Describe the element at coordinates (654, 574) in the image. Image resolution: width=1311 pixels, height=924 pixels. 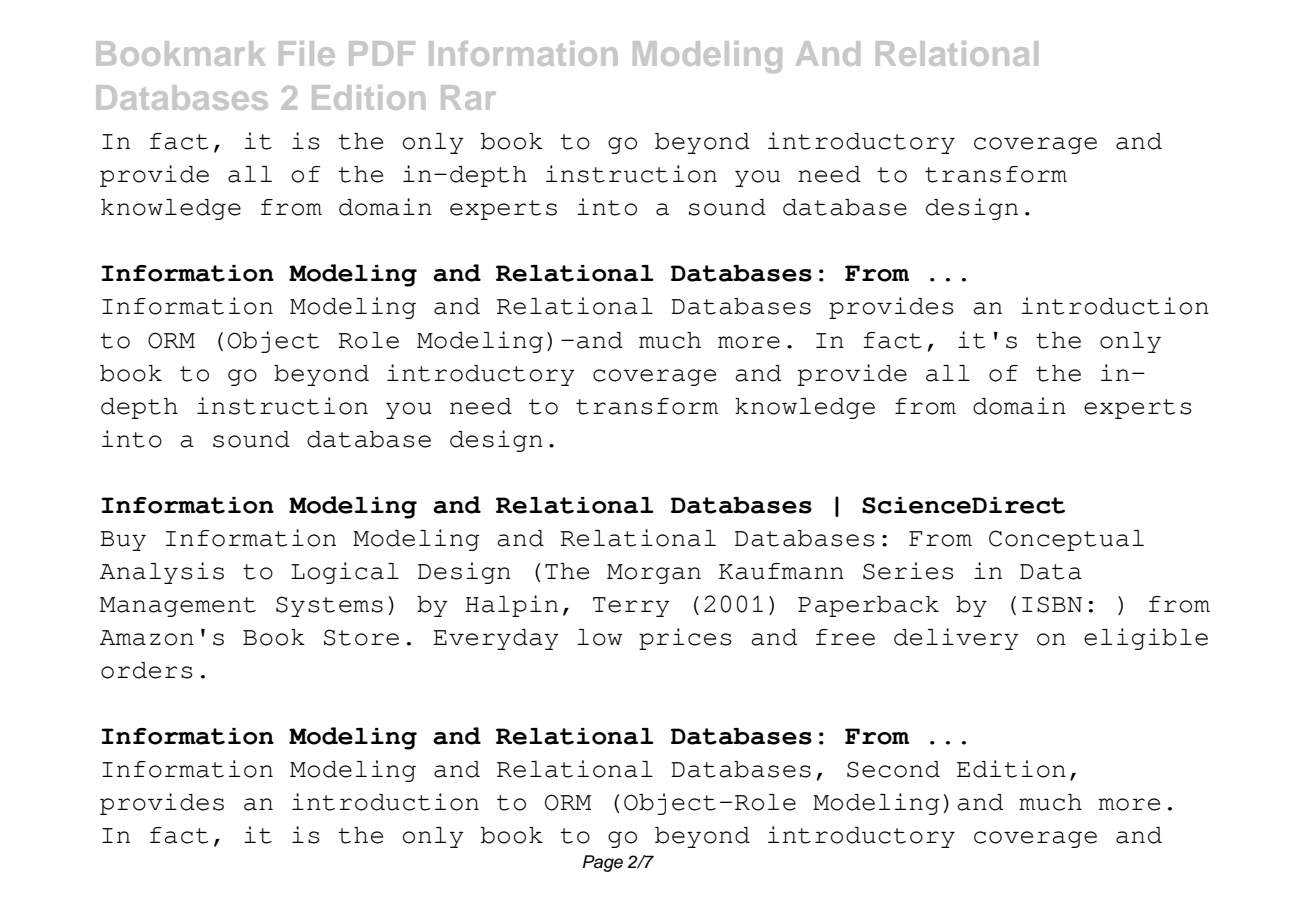
I see `Morgan` at that location.
